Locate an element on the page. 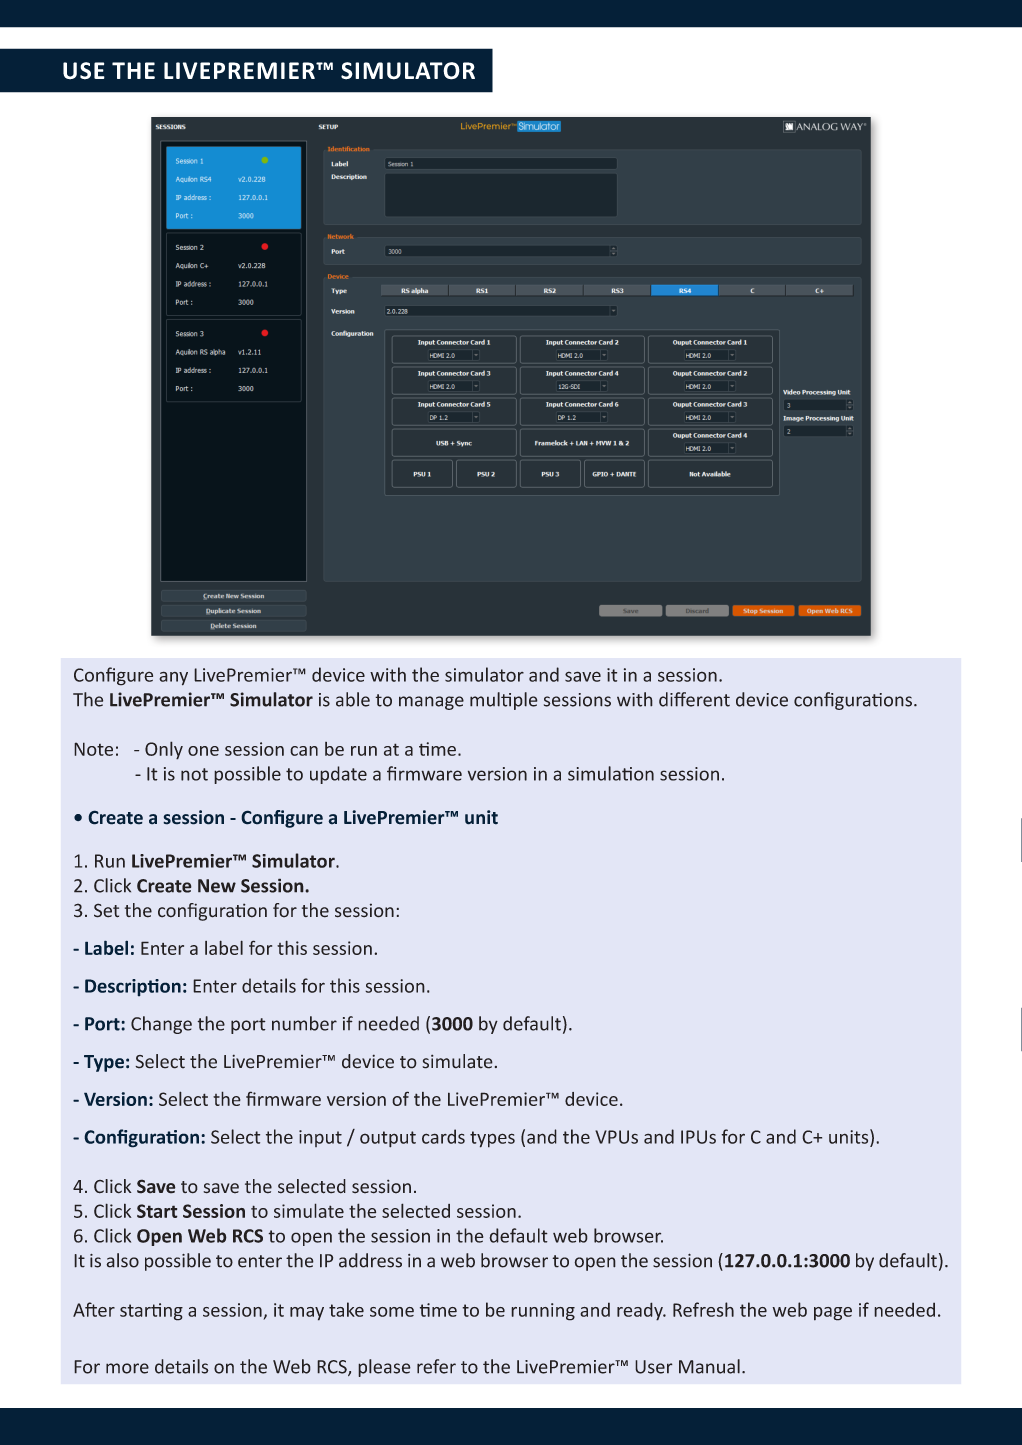  Change is located at coordinates (161, 1025).
